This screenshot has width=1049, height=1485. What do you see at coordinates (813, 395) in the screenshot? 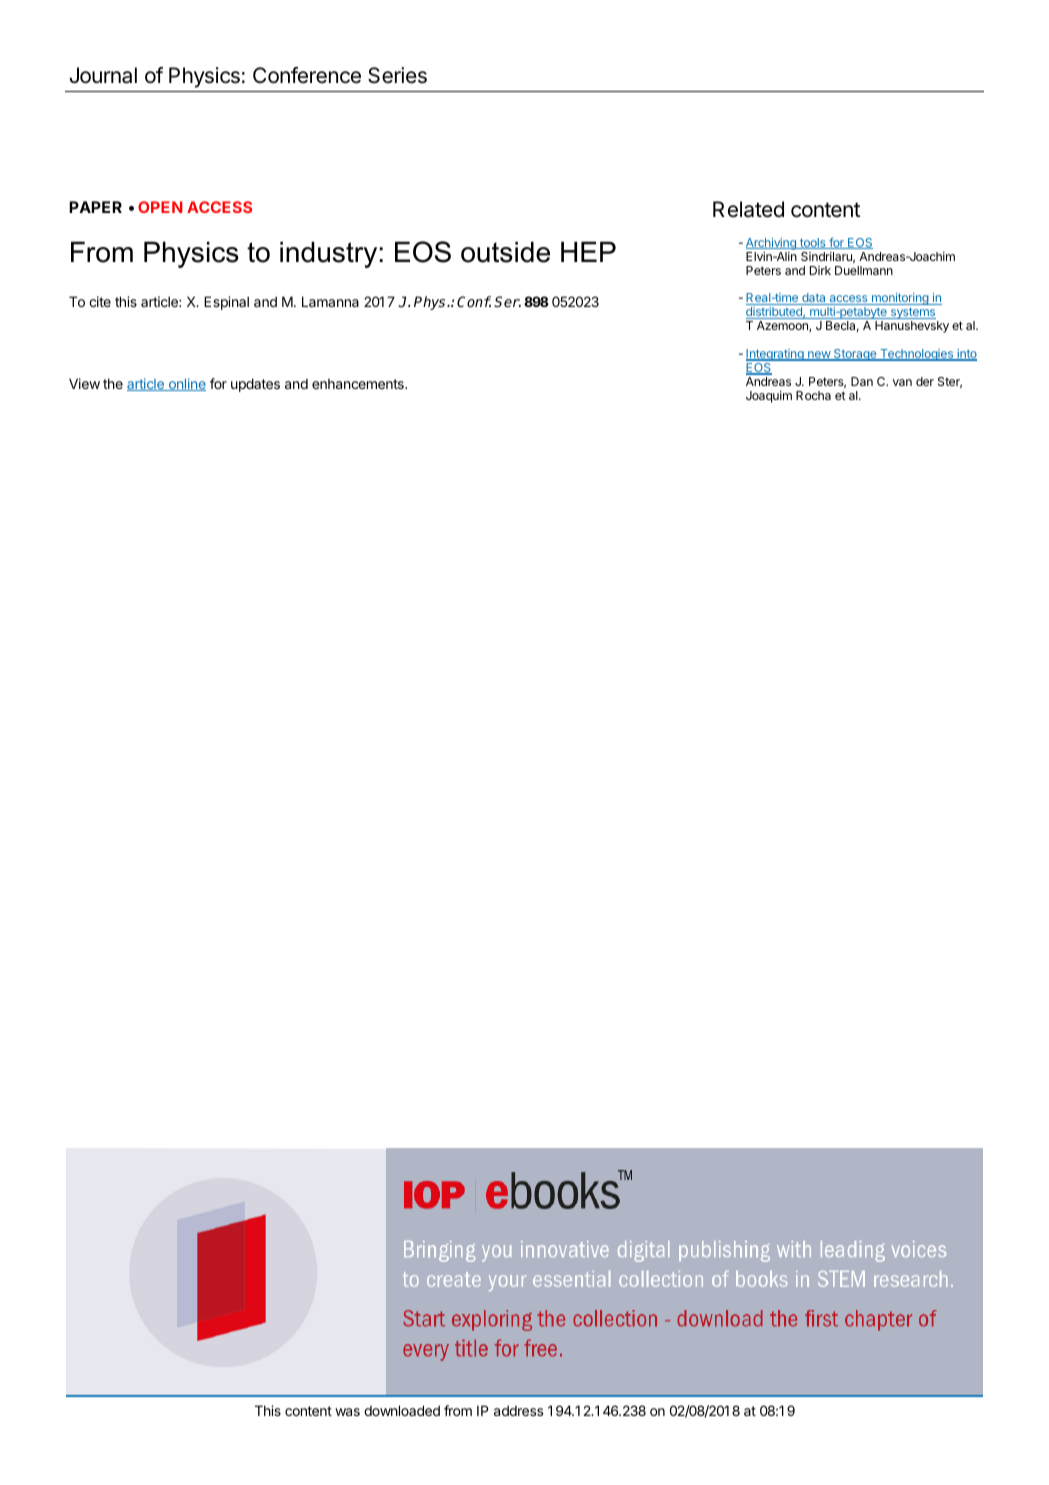
I see `Rocha` at bounding box center [813, 395].
